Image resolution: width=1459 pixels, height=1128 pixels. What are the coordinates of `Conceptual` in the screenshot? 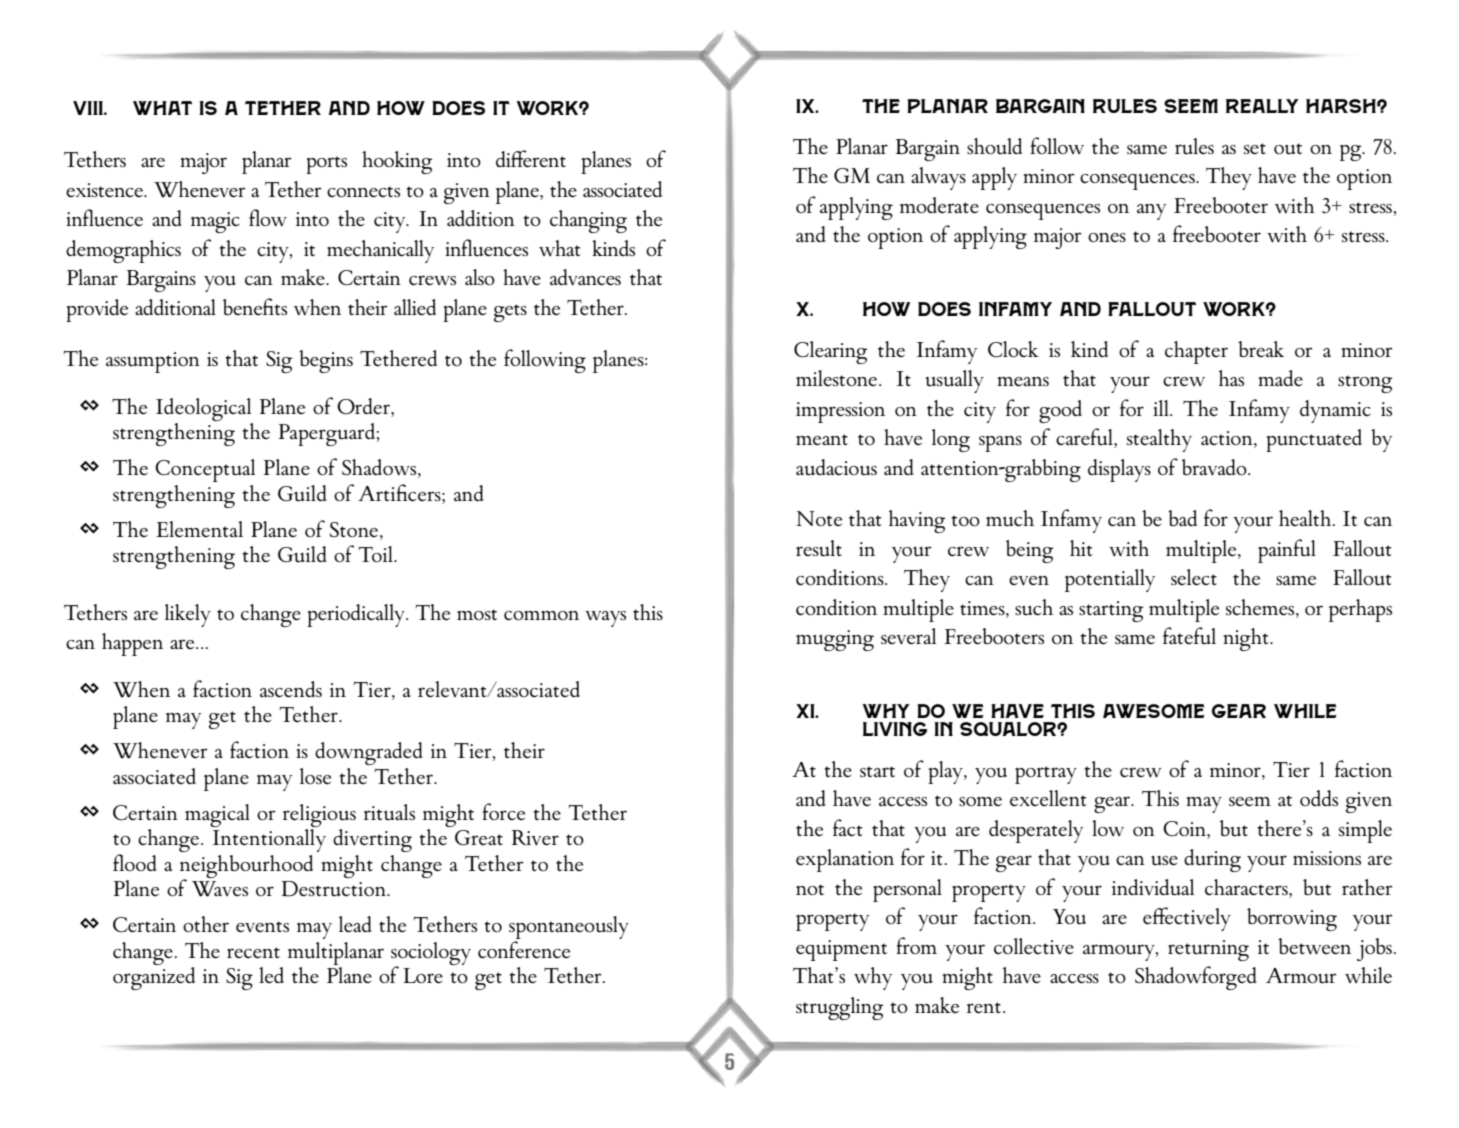 It's located at (205, 470).
